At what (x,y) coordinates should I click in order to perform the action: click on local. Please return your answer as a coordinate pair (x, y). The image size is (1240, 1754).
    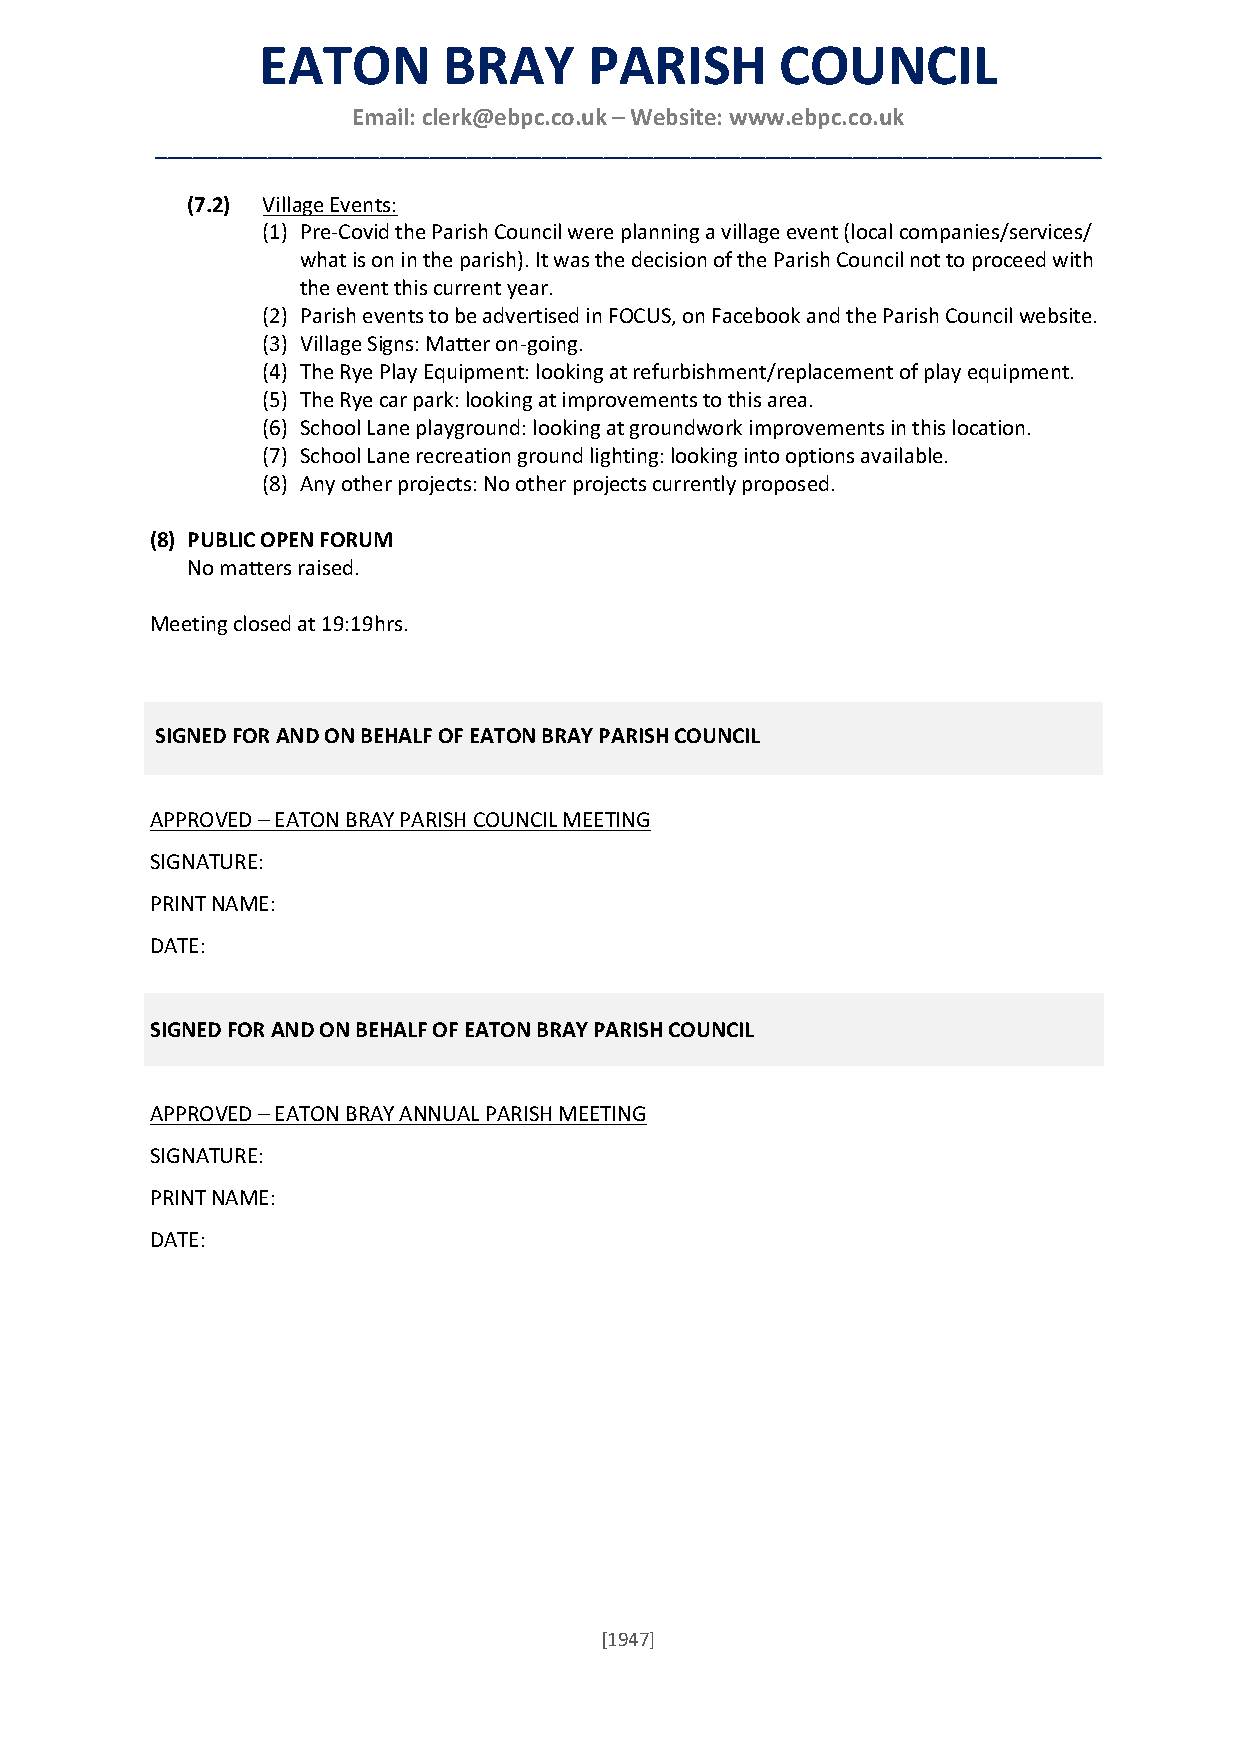
    Looking at the image, I should click on (872, 231).
